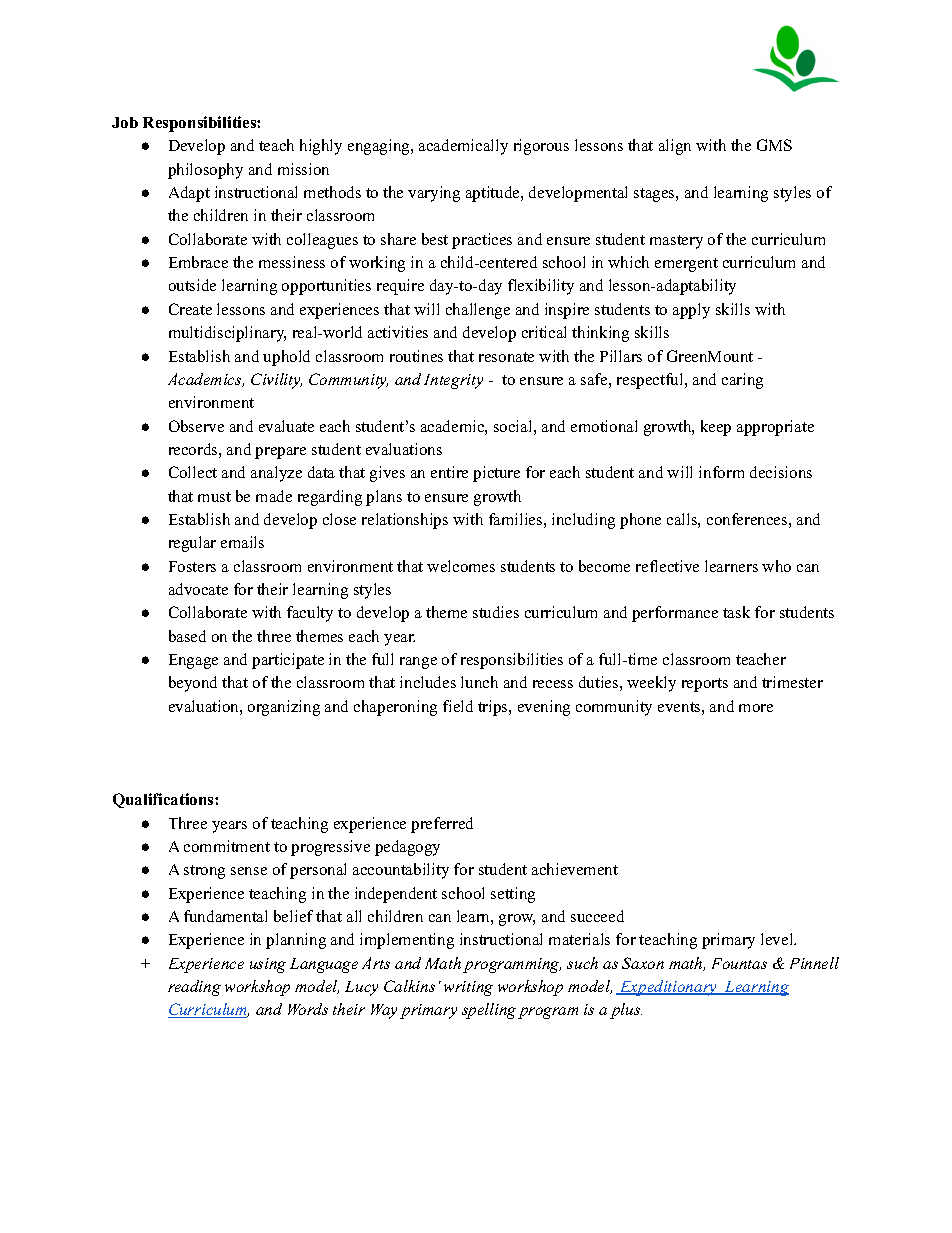 The height and width of the screenshot is (1233, 952). What do you see at coordinates (205, 171) in the screenshot?
I see `philosophy` at bounding box center [205, 171].
